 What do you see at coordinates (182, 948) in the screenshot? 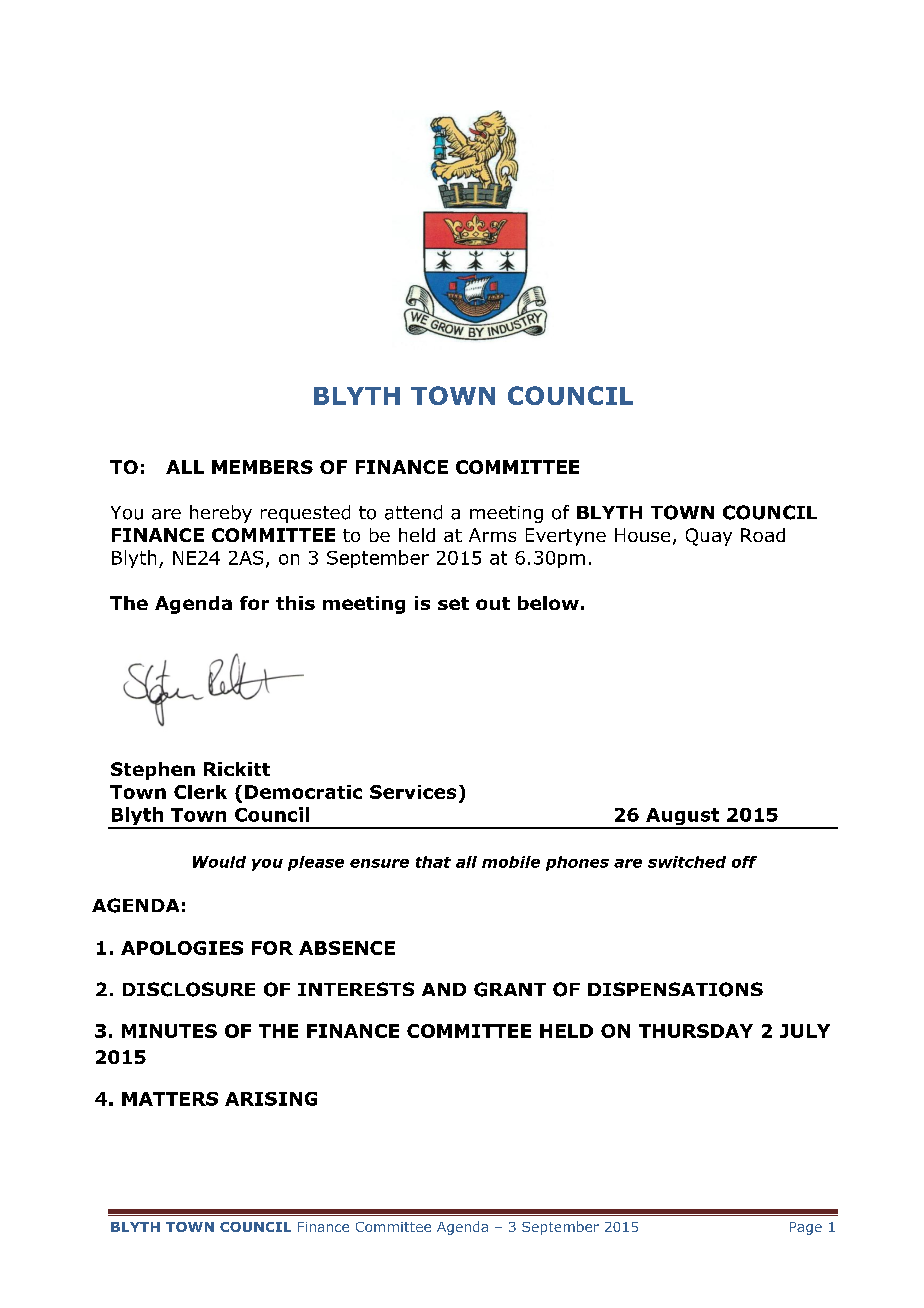
I see `APOLOGIES` at bounding box center [182, 948].
